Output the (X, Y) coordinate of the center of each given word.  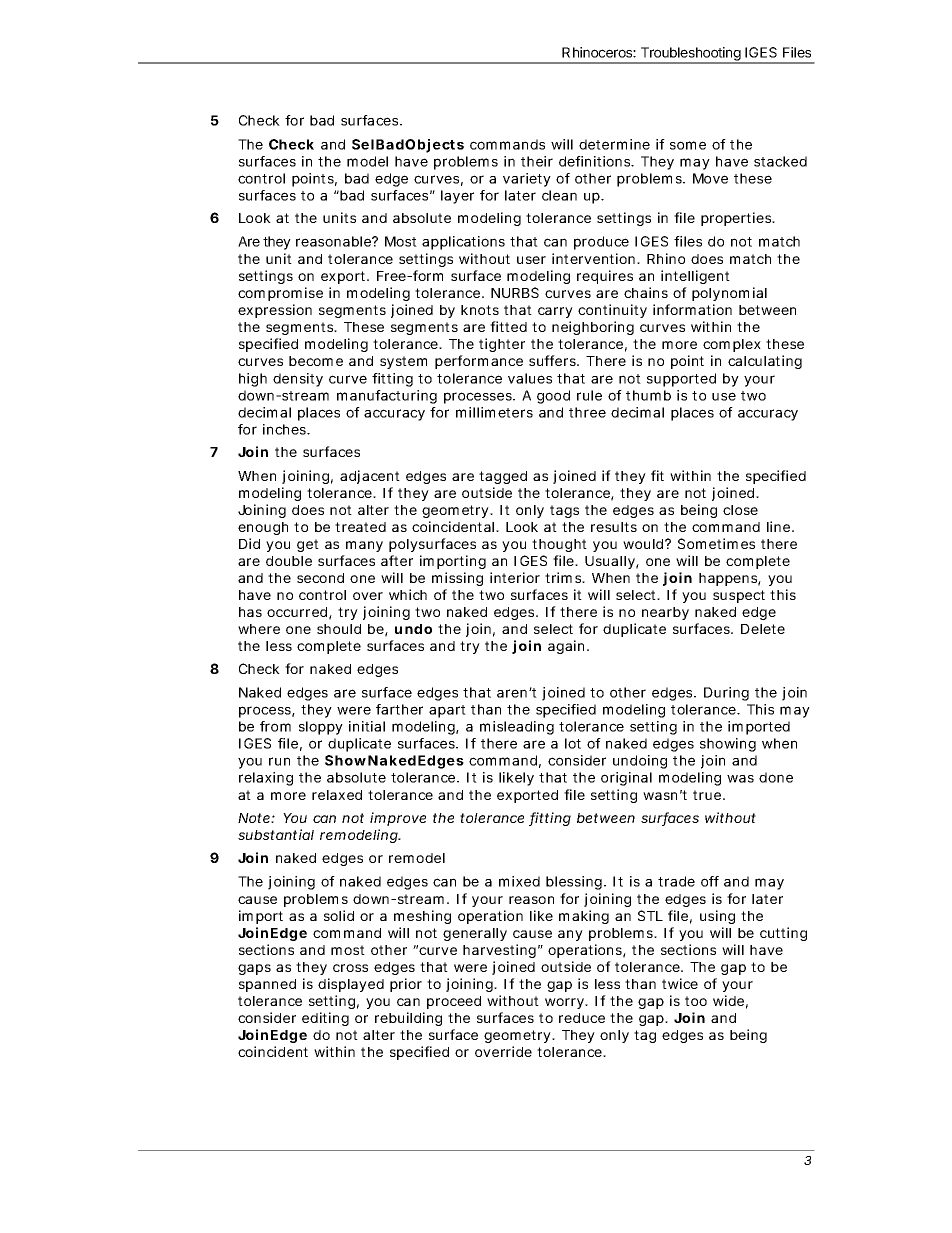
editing (325, 1019)
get (308, 545)
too (696, 1001)
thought (559, 545)
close (740, 510)
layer (457, 197)
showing (728, 745)
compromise (280, 294)
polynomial (729, 294)
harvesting (499, 951)
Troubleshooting (690, 55)
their (537, 161)
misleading (517, 728)
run (279, 761)
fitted (508, 326)
